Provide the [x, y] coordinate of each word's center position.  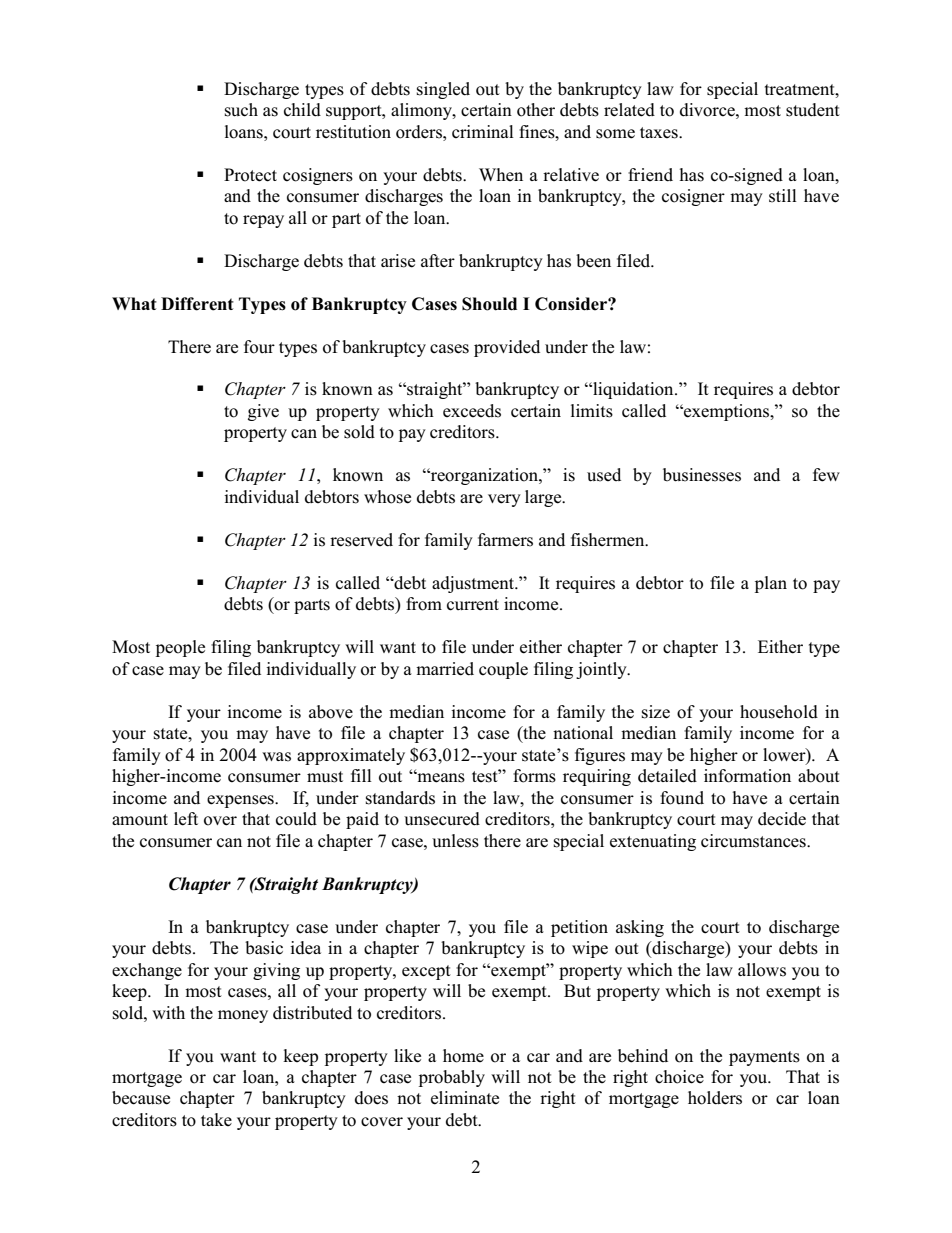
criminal [483, 131]
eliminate [465, 1098]
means [440, 777]
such [241, 110]
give [263, 412]
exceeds [472, 411]
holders [715, 1098]
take [216, 1119]
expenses [241, 801]
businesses [702, 475]
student [813, 110]
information [747, 776]
